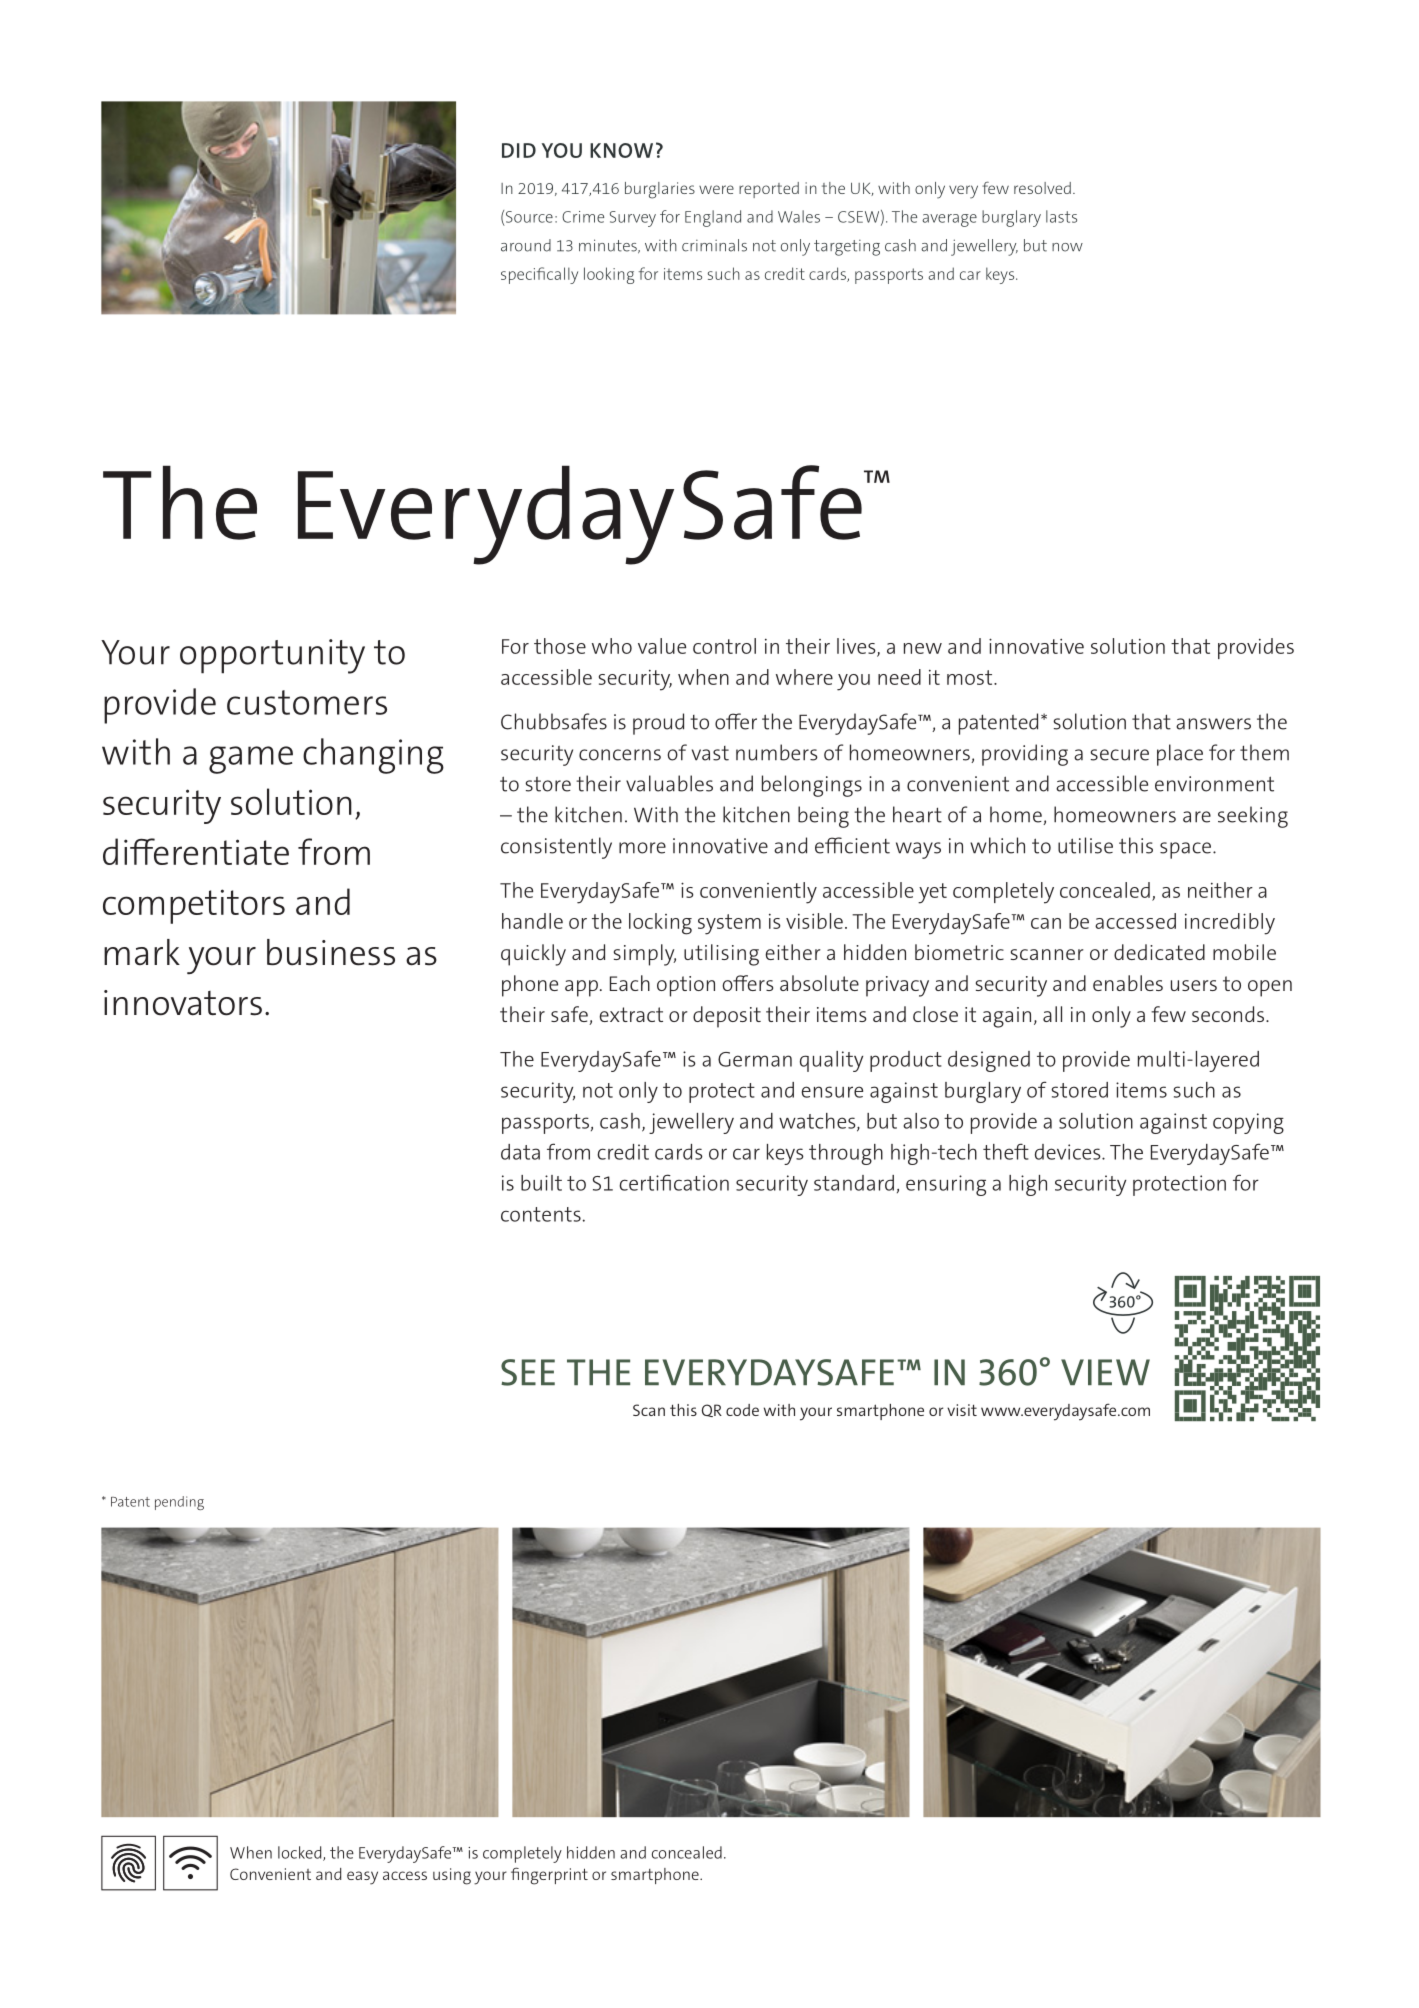 The width and height of the screenshot is (1419, 2008). Describe the element at coordinates (742, 1410) in the screenshot. I see `code` at that location.
